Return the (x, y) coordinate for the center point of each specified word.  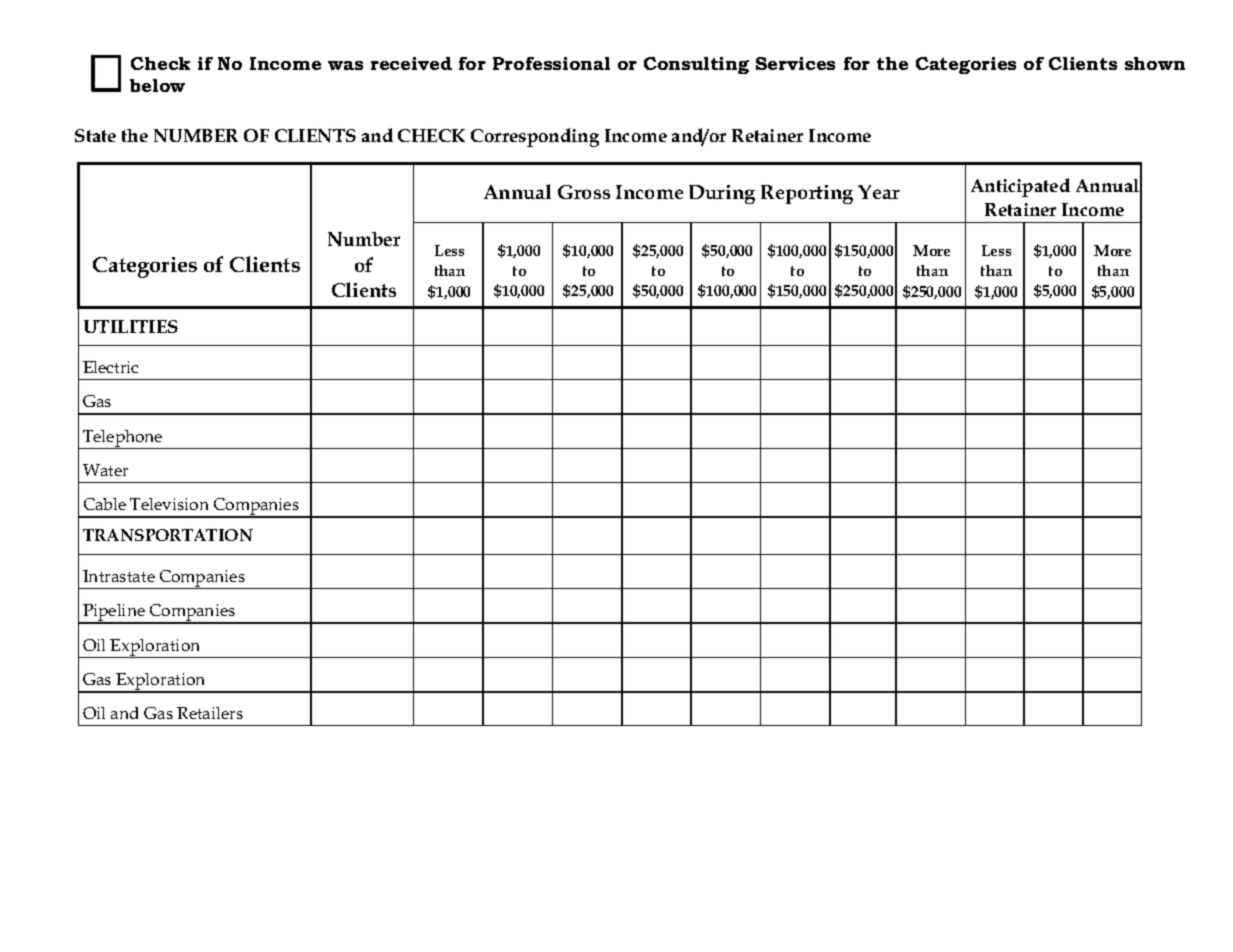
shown (1155, 63)
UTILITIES (131, 326)
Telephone (123, 439)
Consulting (696, 65)
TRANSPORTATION (168, 535)
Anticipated (1020, 187)
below (157, 85)
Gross (584, 192)
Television (169, 504)
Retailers (210, 713)
